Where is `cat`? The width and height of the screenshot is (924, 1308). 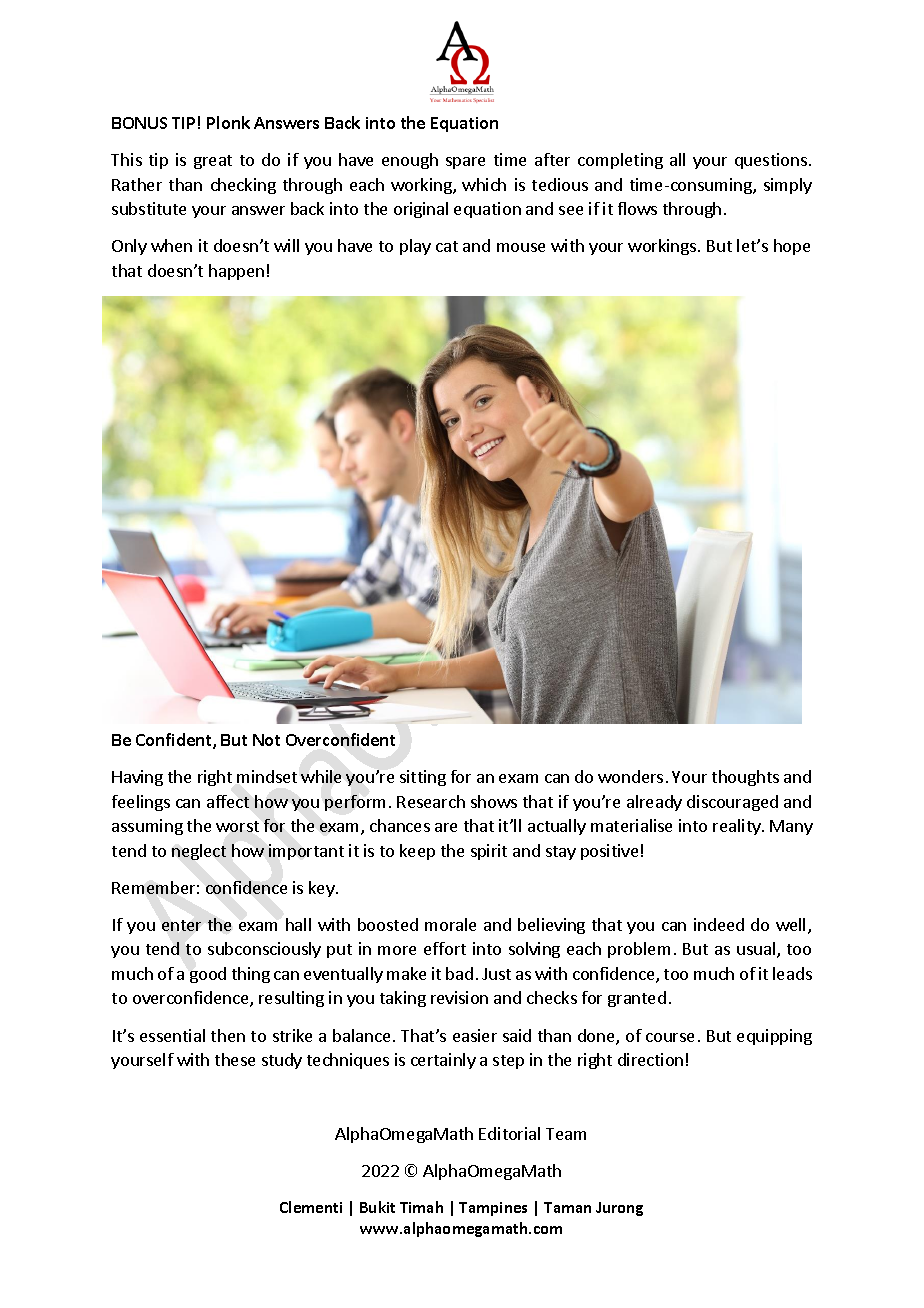 cat is located at coordinates (447, 246).
